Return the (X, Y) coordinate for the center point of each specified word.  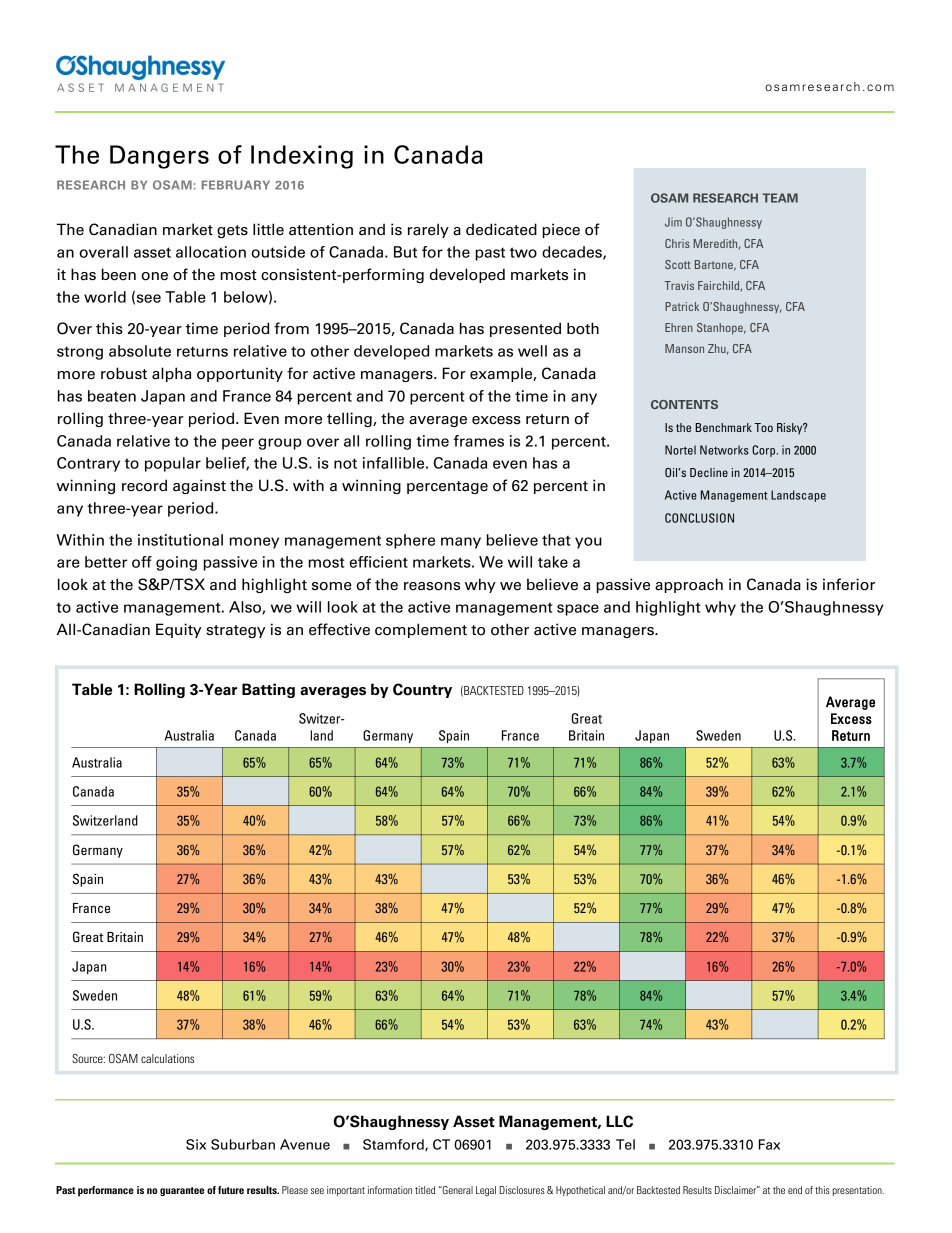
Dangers (159, 157)
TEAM (780, 198)
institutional (180, 540)
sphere (410, 541)
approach (689, 585)
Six (196, 1144)
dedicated (501, 229)
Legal (486, 1191)
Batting (268, 690)
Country (422, 690)
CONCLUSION (699, 518)
